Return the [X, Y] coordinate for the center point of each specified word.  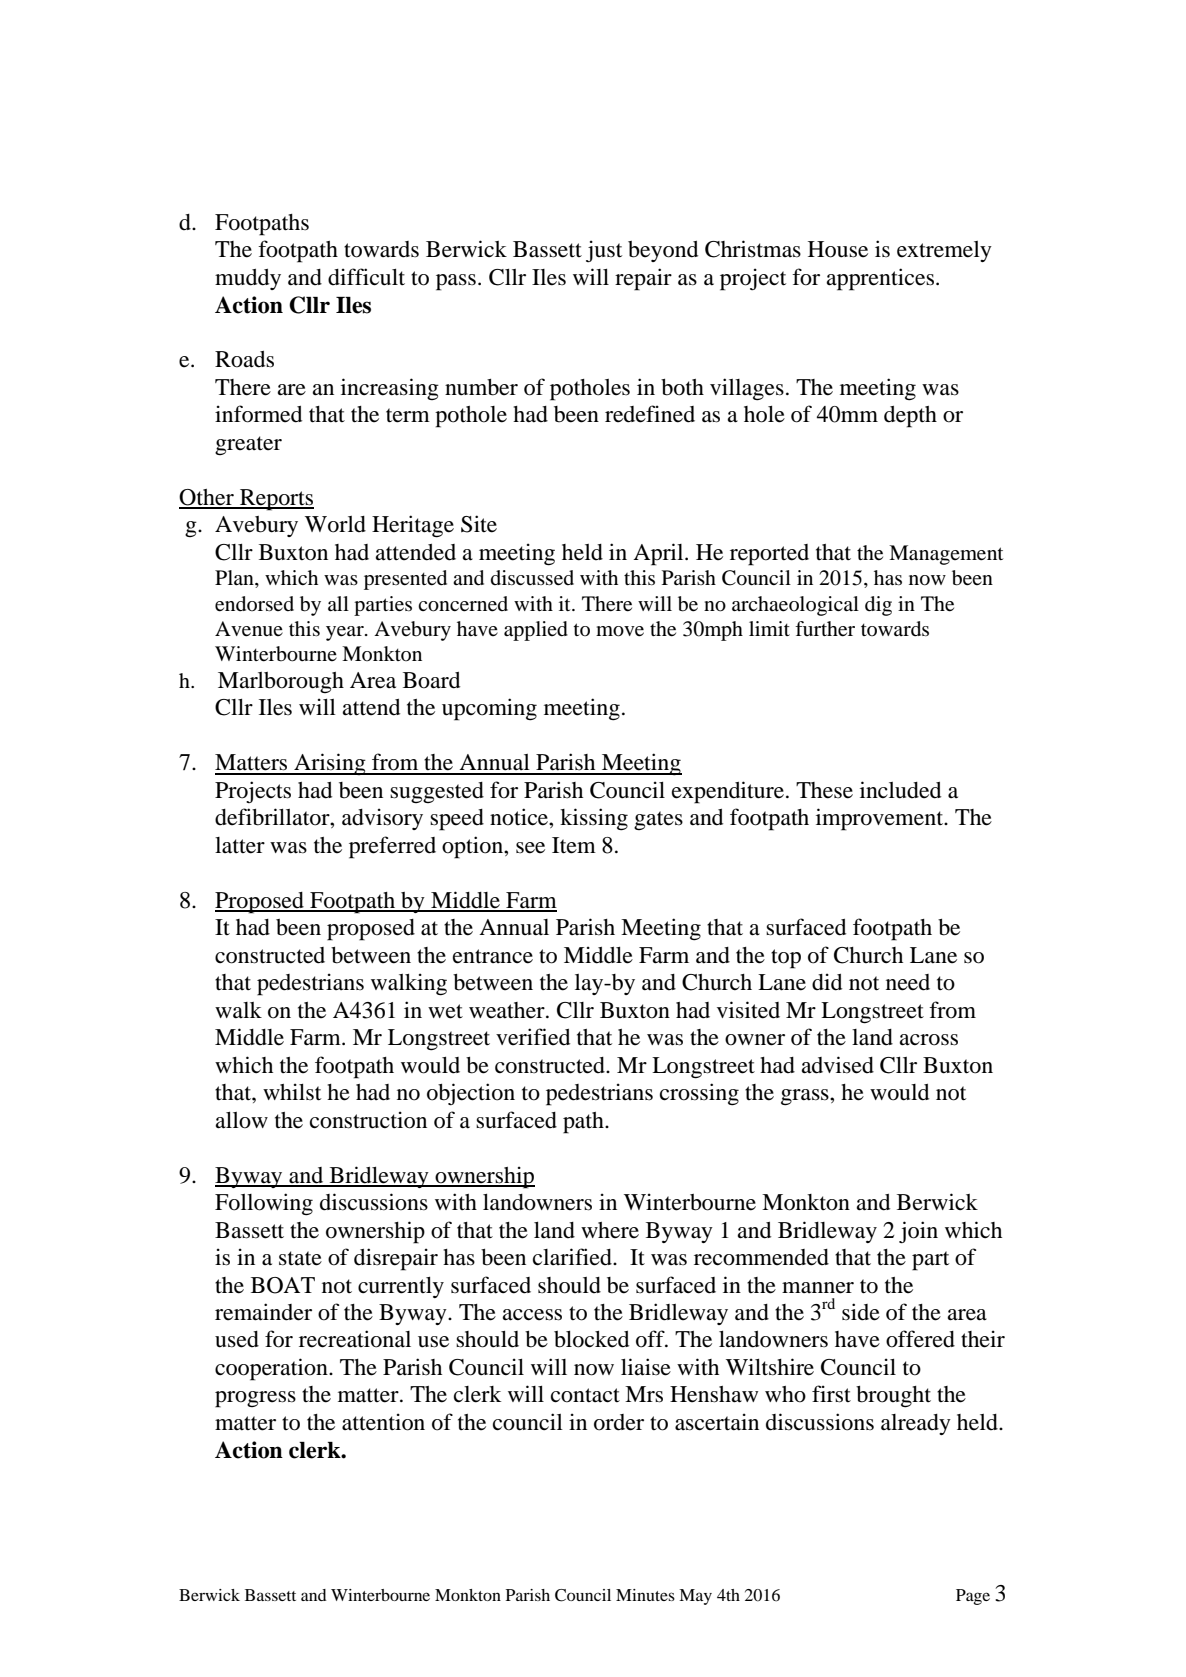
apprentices [880, 279]
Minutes [645, 1595]
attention [383, 1422]
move [620, 631]
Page [973, 1597]
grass [806, 1097]
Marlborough [281, 682]
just [604, 251]
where [610, 1230]
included [900, 790]
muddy [248, 279]
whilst [292, 1092]
